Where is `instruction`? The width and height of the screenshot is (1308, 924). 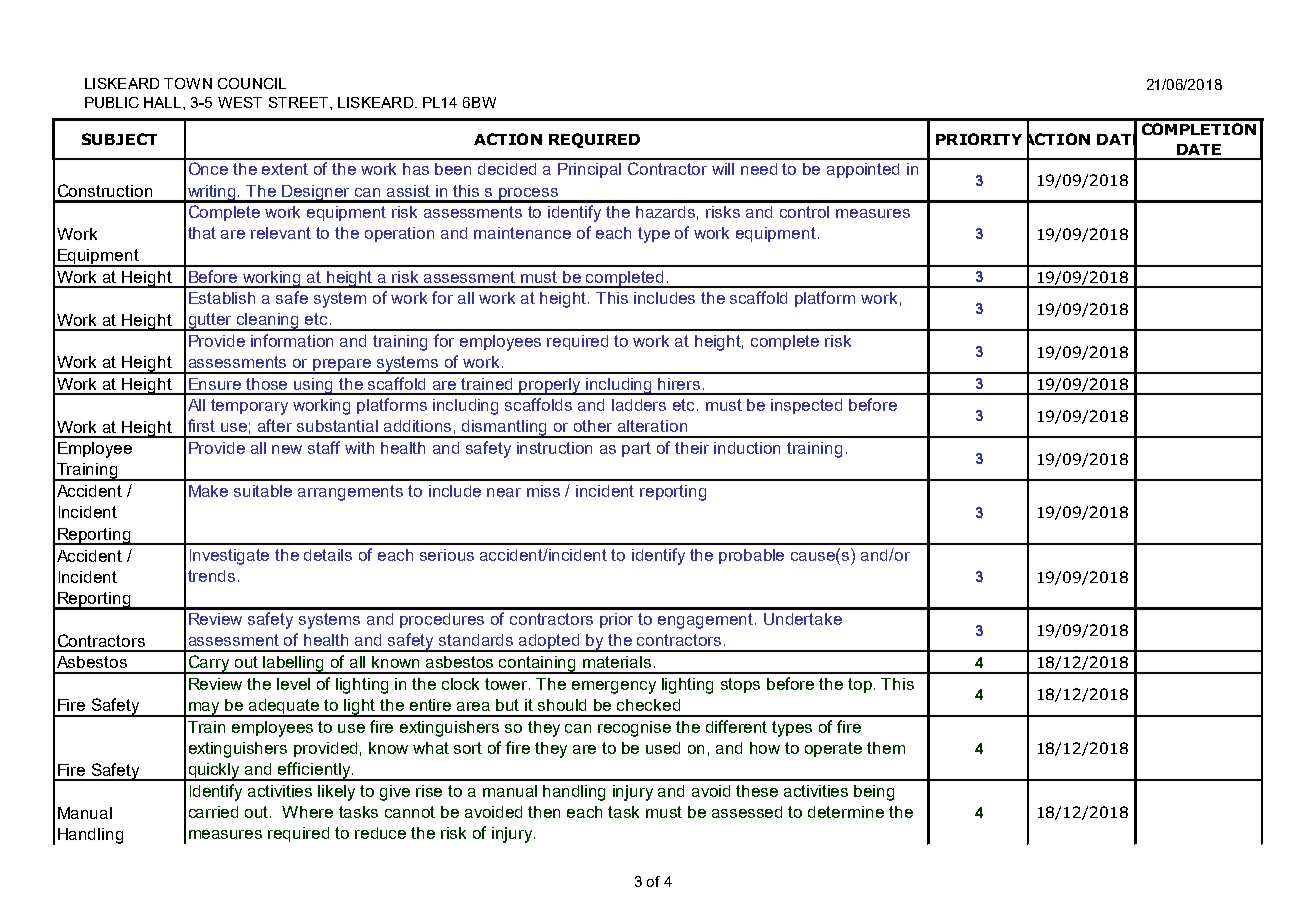
instruction is located at coordinates (554, 448).
